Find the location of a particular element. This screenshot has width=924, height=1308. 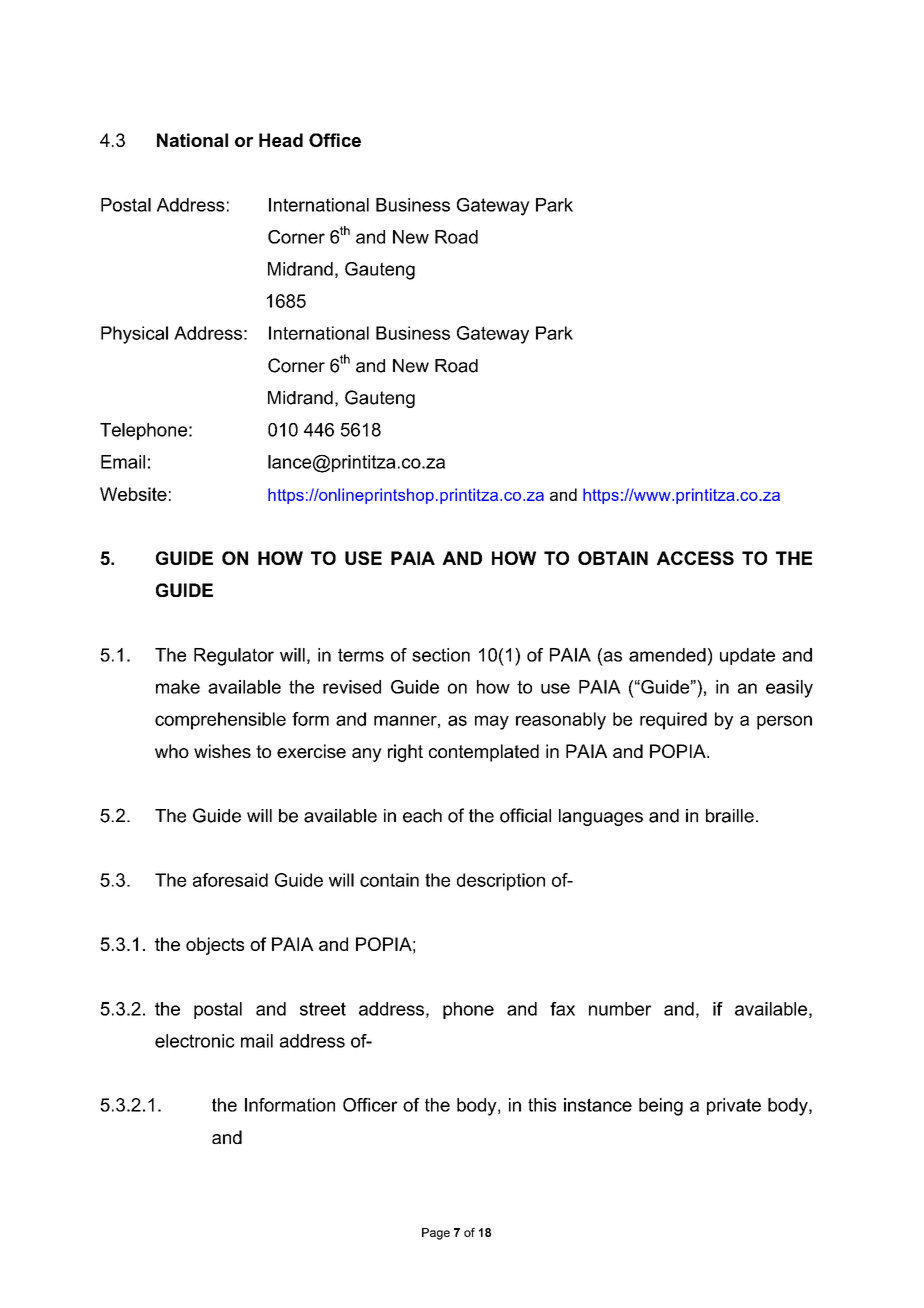

update is located at coordinates (747, 656).
